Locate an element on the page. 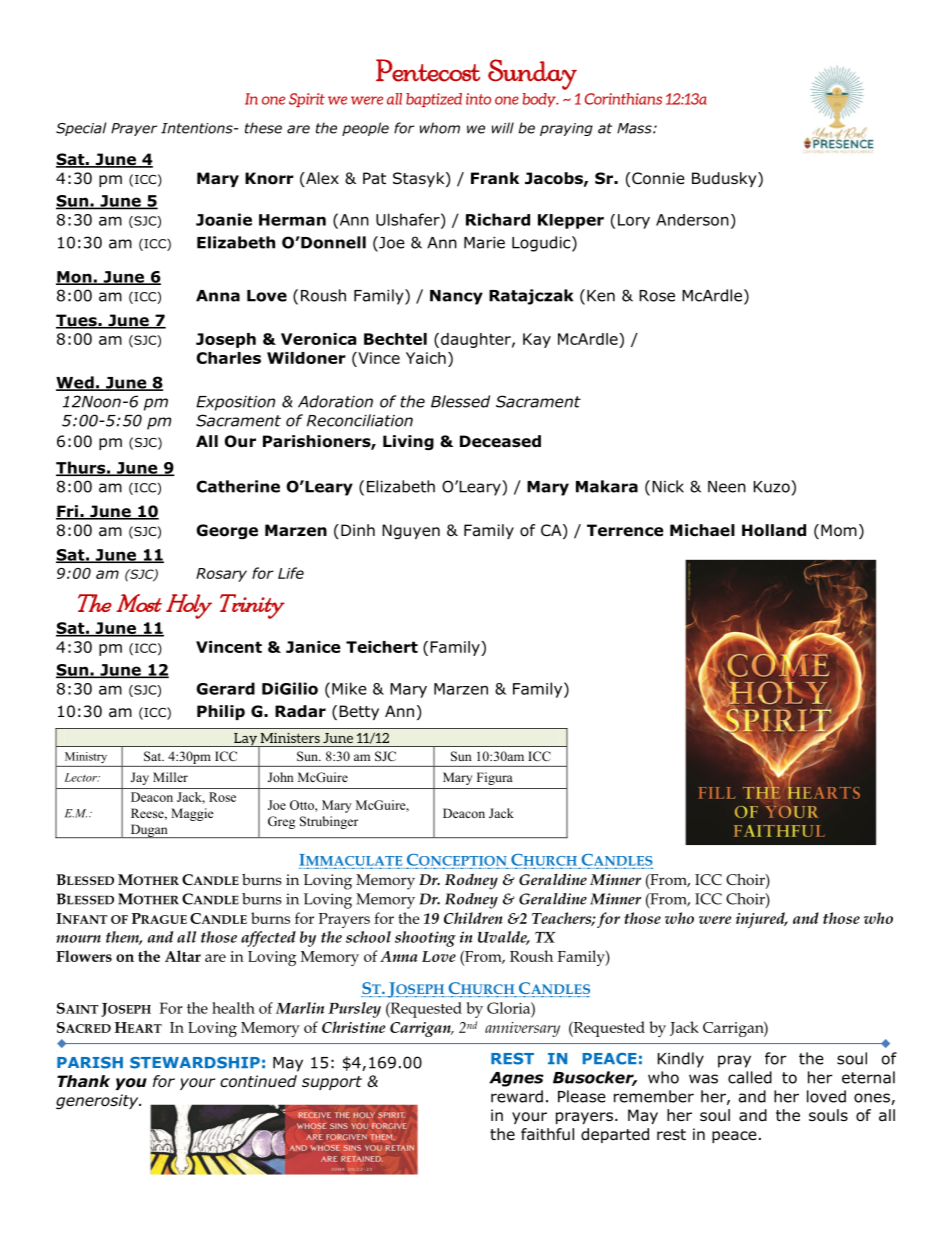  Figura is located at coordinates (495, 778).
